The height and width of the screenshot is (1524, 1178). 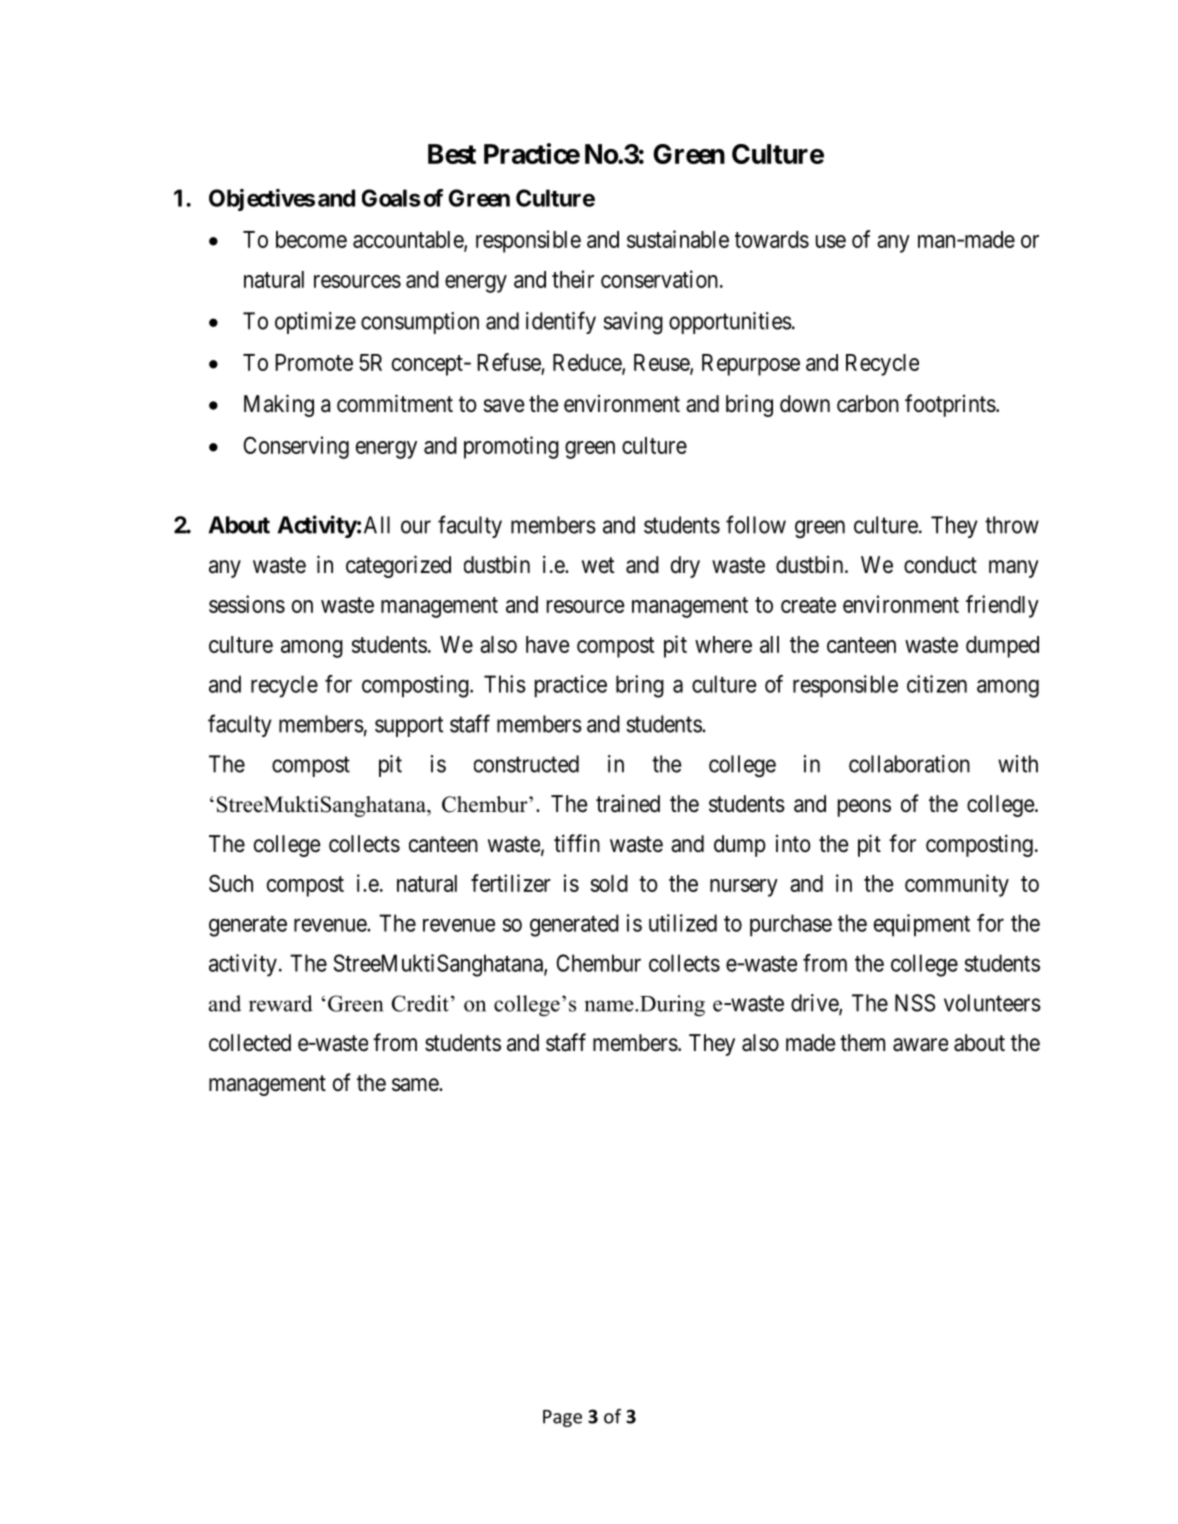 I want to click on become, so click(x=311, y=239).
